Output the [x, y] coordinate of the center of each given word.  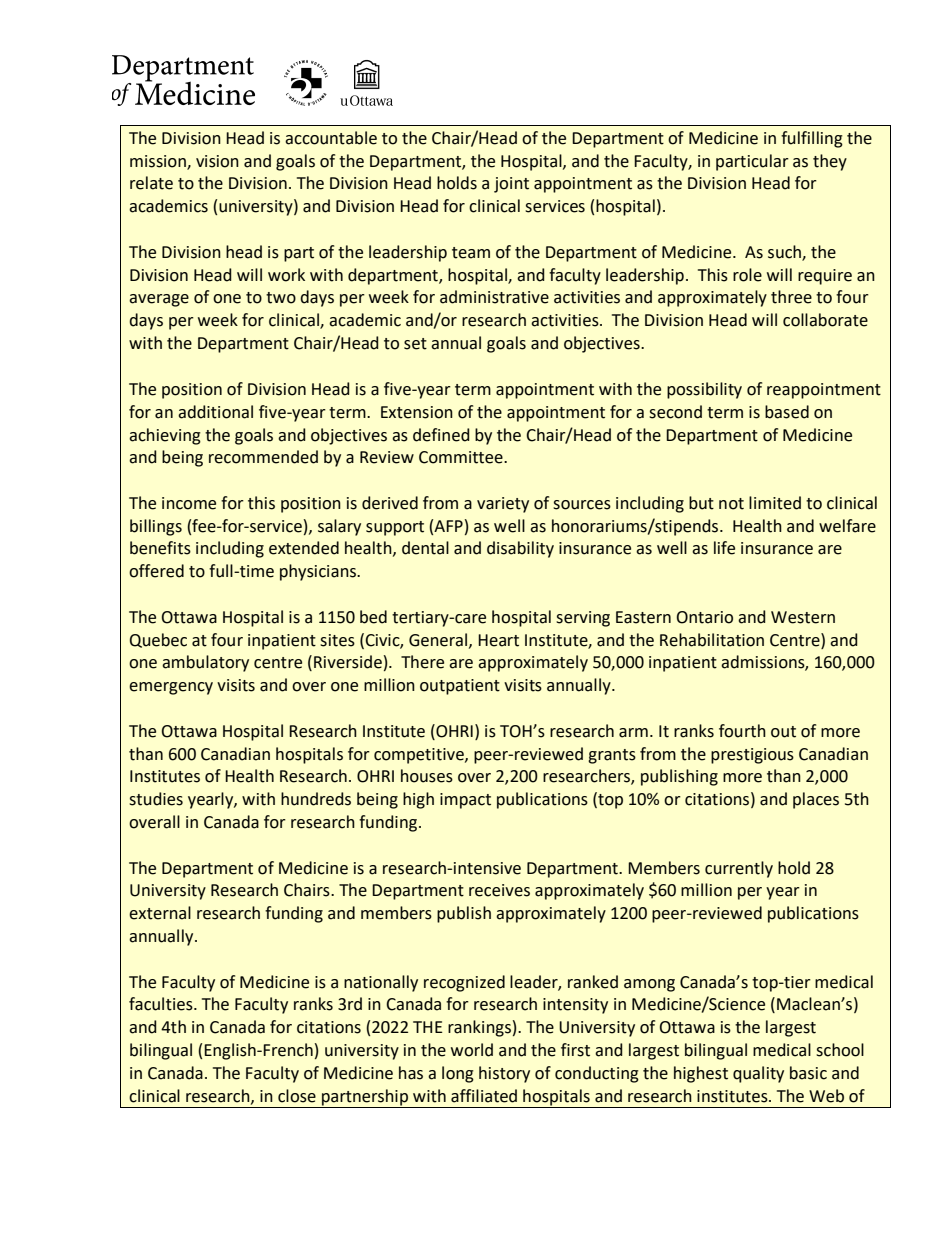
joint [511, 185]
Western [803, 617]
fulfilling [812, 139]
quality [758, 1074]
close [297, 1096]
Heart [498, 640]
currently [739, 869]
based [787, 412]
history [504, 1074]
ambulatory [205, 663]
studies [156, 799]
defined [441, 435]
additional [215, 412]
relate [151, 183]
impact [465, 801]
